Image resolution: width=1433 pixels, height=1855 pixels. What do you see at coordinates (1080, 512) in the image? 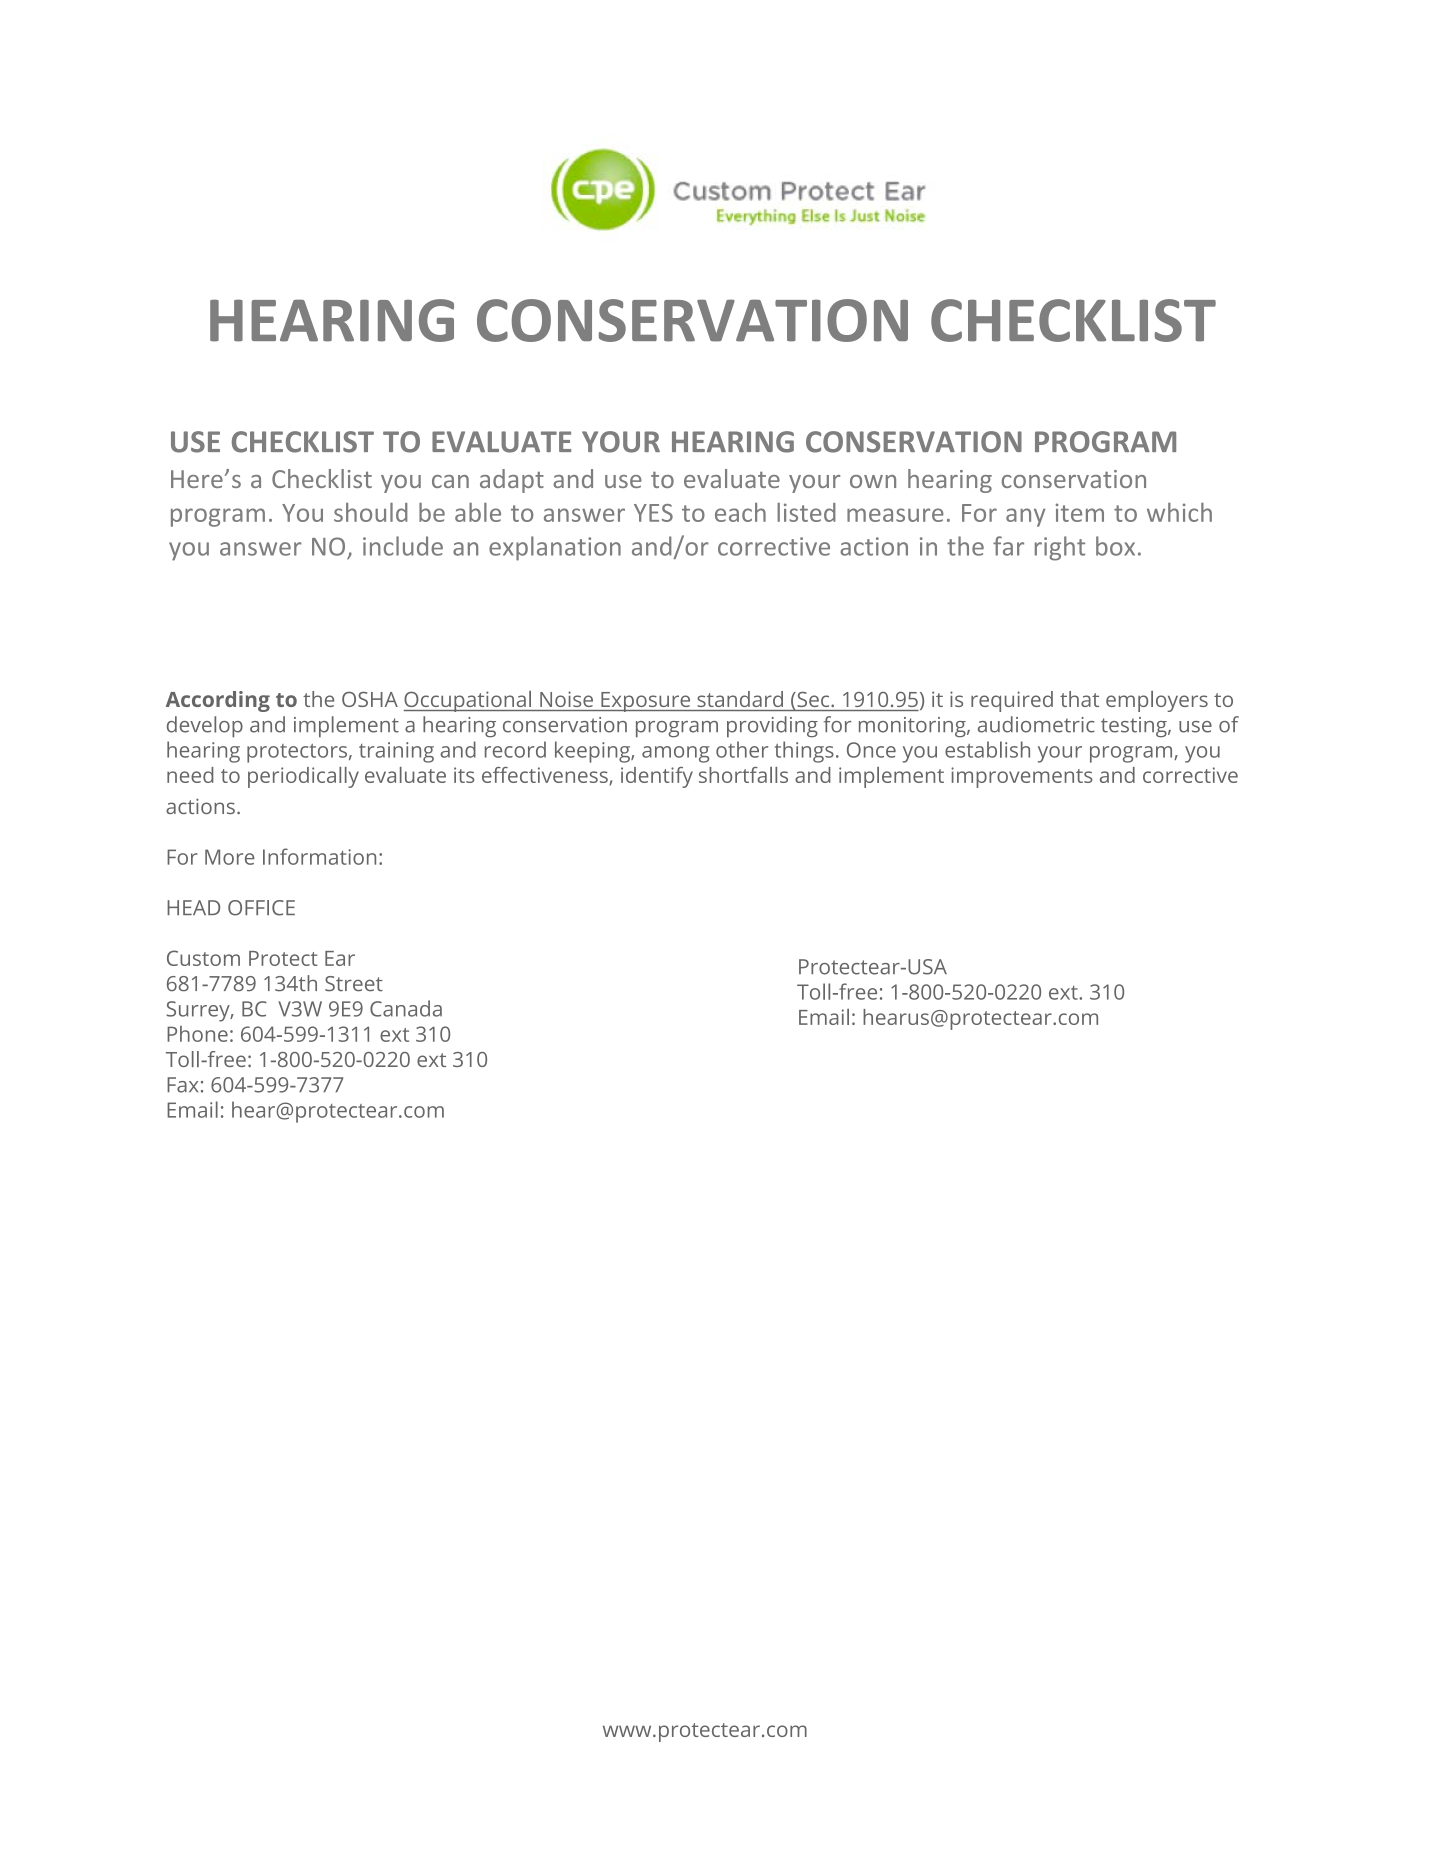
I see `item` at bounding box center [1080, 512].
